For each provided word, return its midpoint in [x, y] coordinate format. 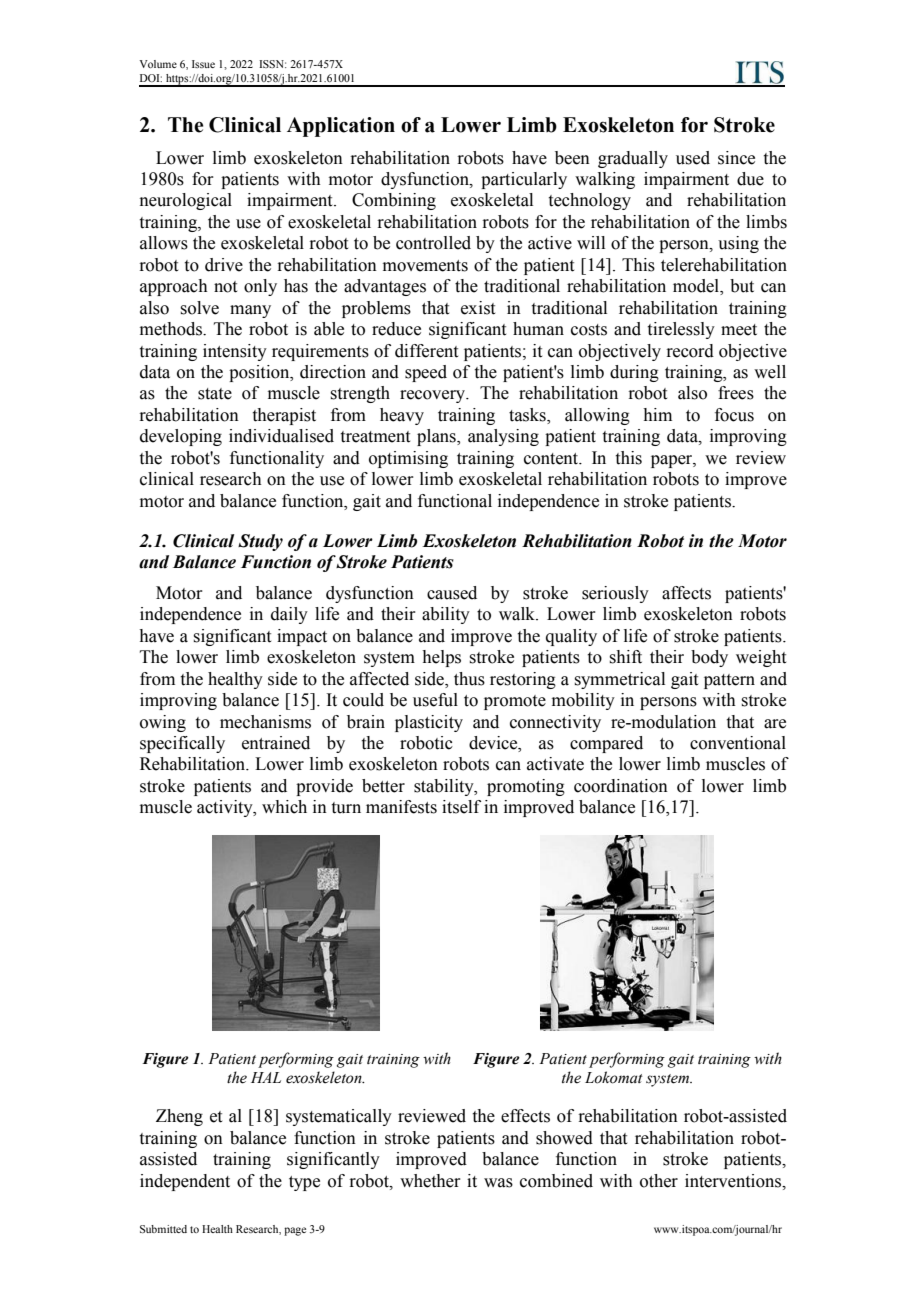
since [736, 158]
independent [185, 1182]
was [498, 1183]
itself [461, 807]
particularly [524, 180]
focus [734, 415]
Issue [203, 64]
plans [437, 437]
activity [226, 808]
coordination [621, 786]
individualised [281, 436]
